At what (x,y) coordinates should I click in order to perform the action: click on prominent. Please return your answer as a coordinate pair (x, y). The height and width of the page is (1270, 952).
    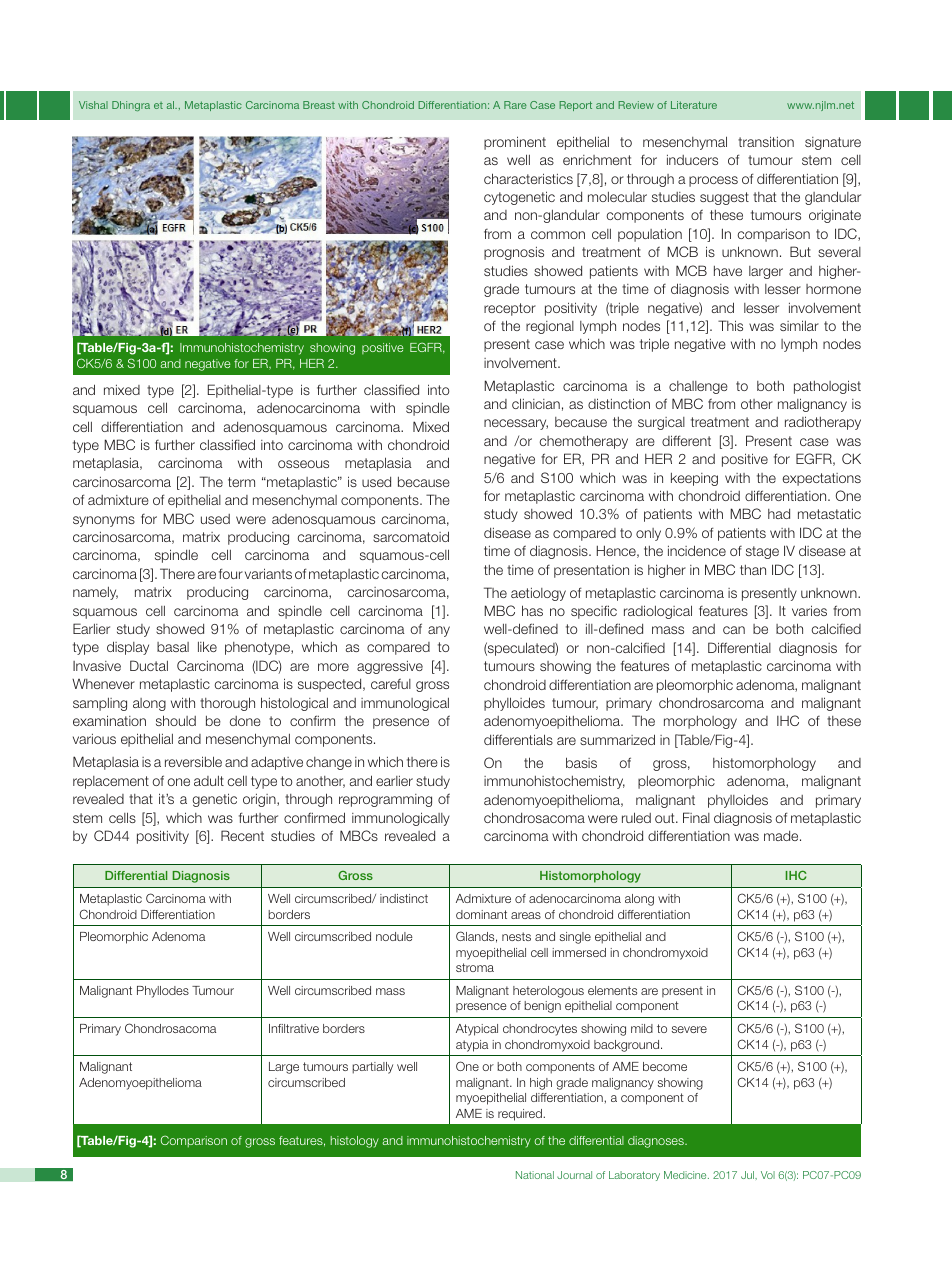
    Looking at the image, I should click on (515, 143).
